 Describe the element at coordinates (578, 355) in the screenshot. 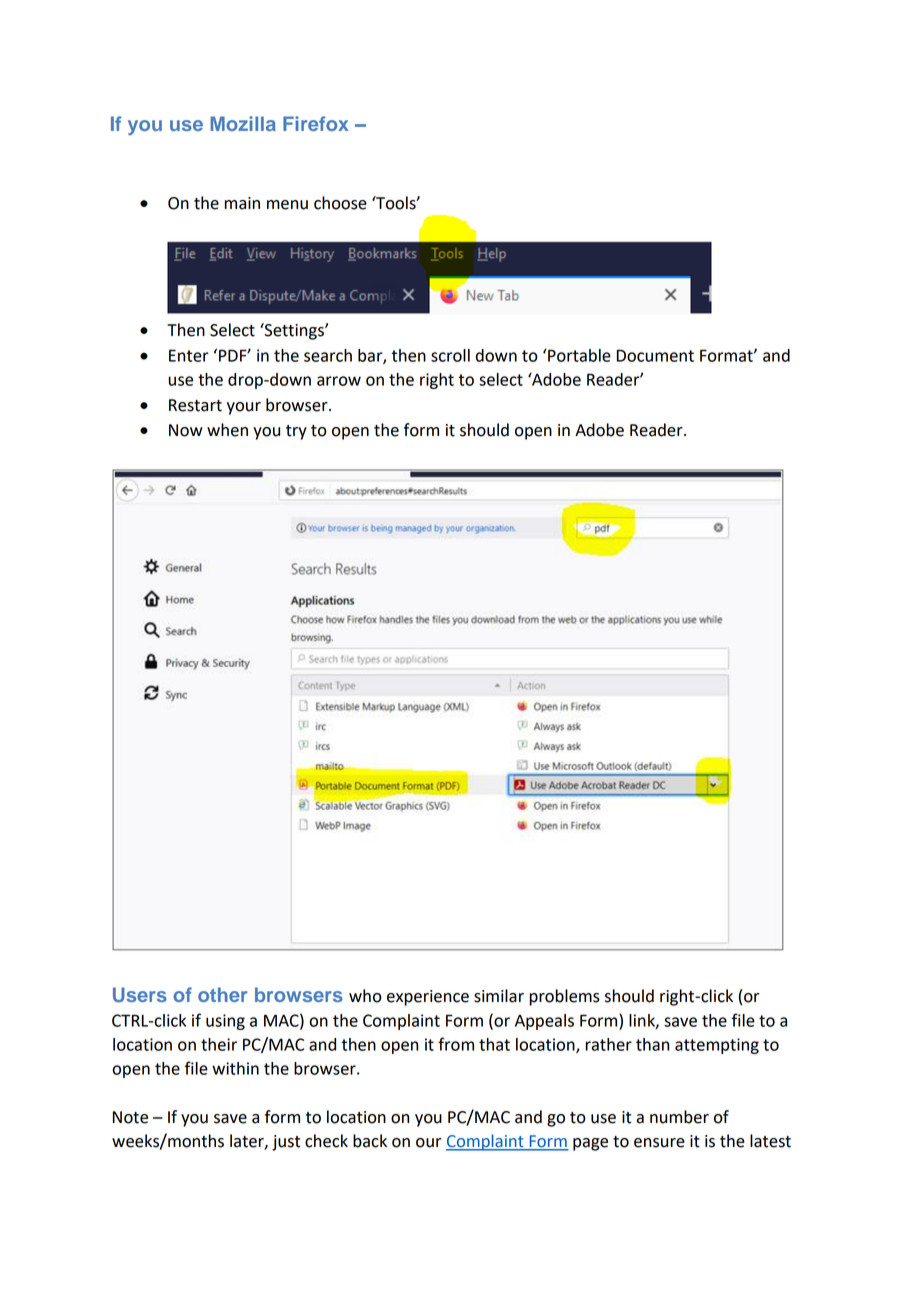

I see `Portable` at that location.
